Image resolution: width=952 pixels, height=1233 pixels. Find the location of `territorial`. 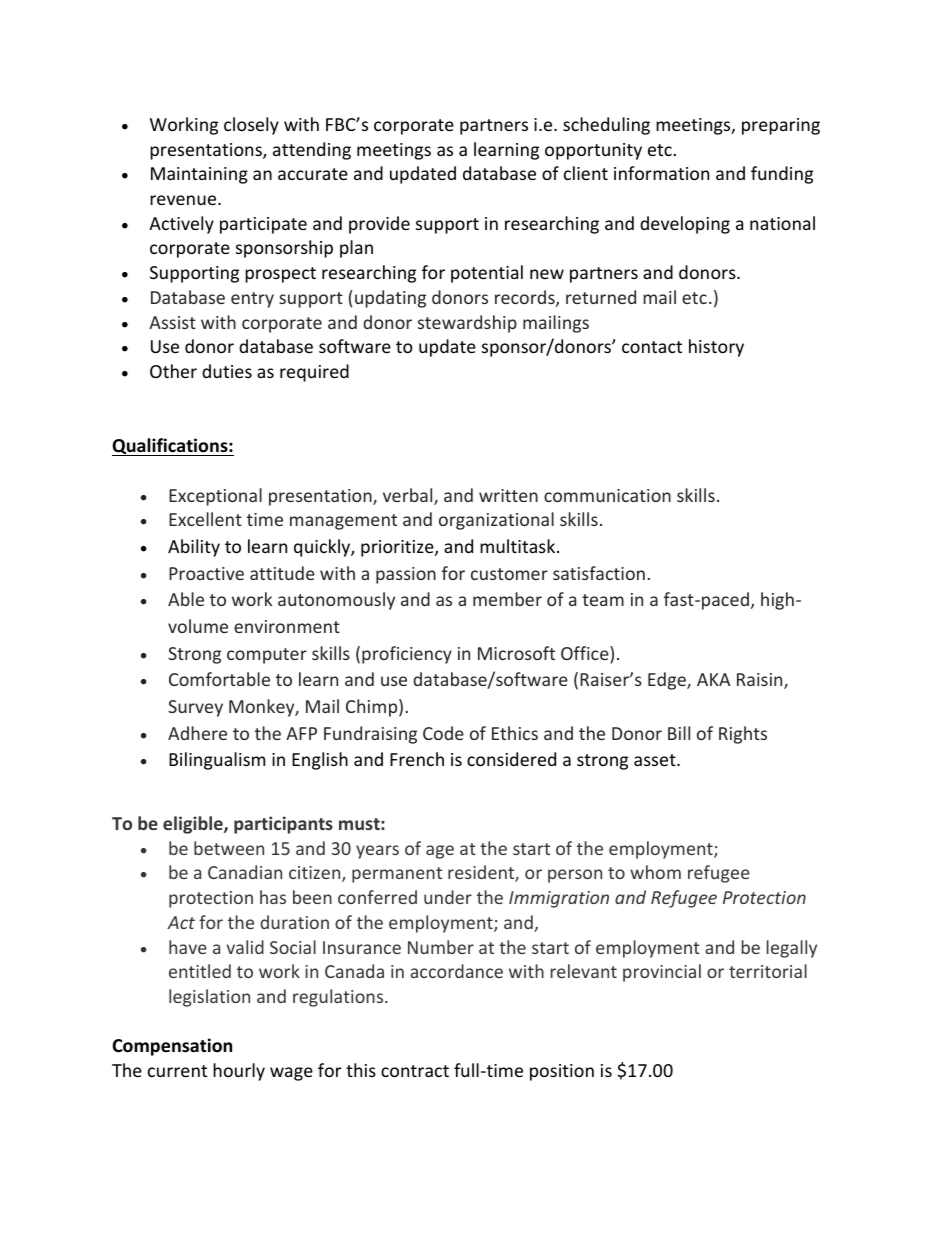

territorial is located at coordinates (768, 971).
